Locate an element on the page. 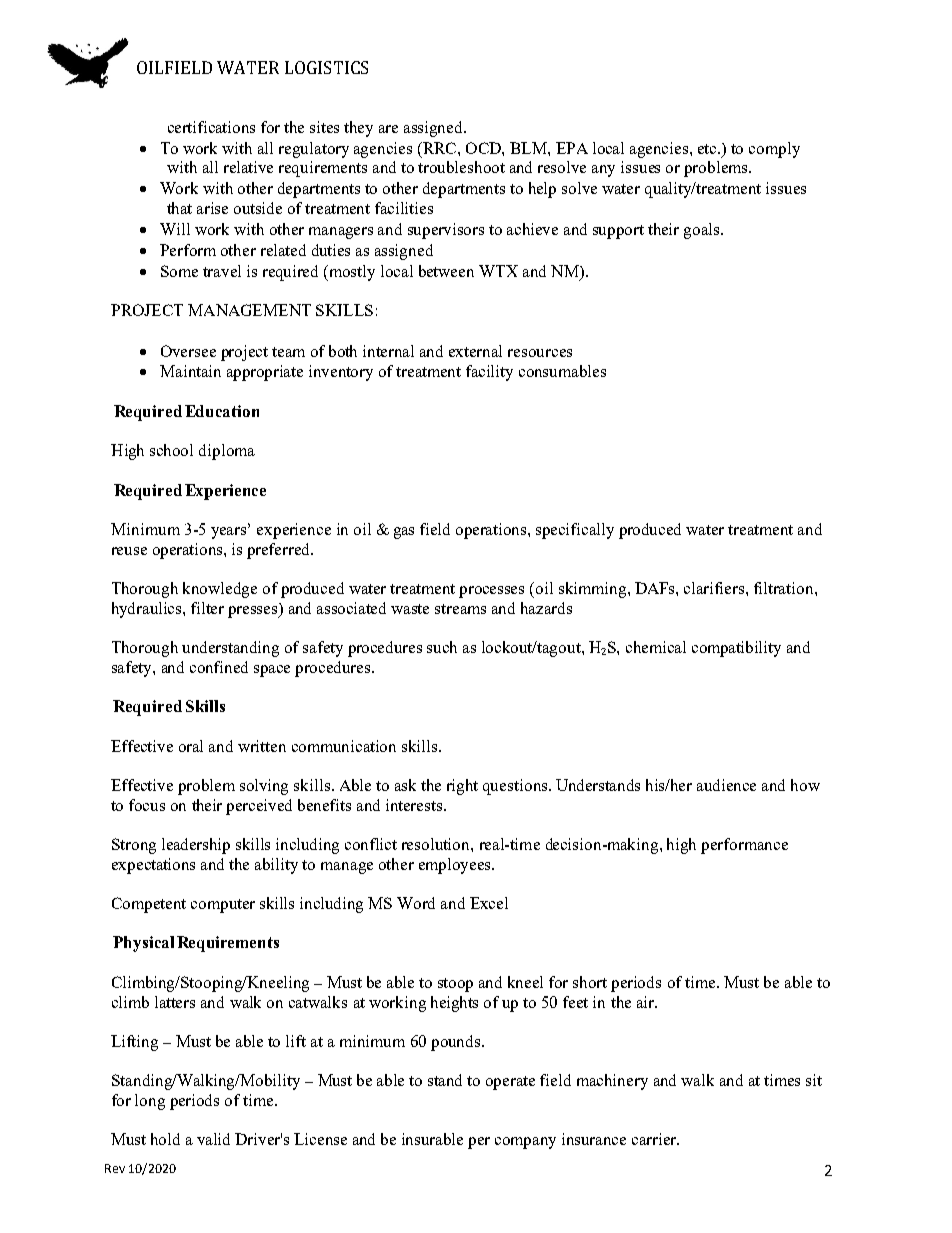  valid is located at coordinates (213, 1139).
